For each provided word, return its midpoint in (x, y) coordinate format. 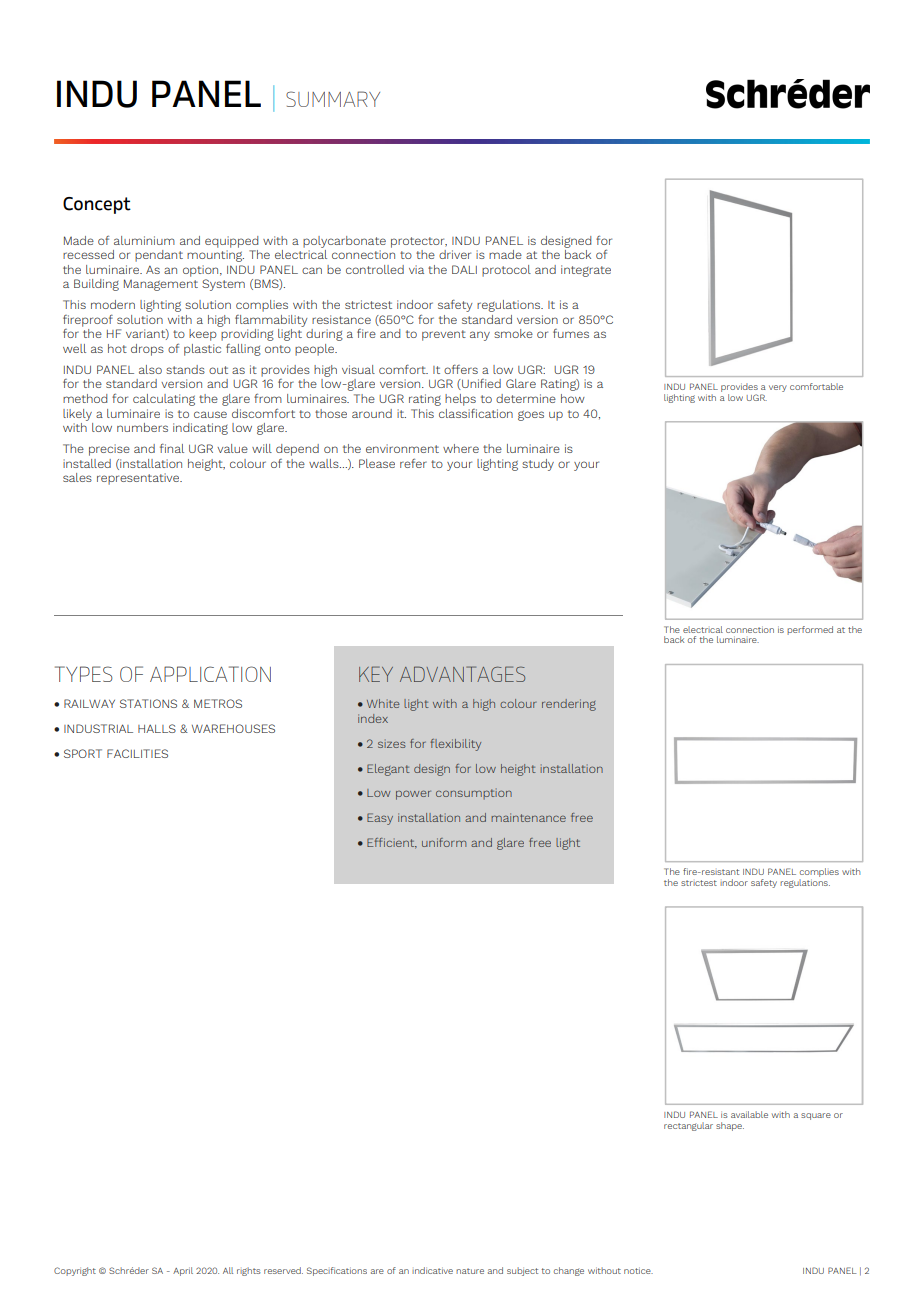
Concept (97, 205)
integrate (586, 271)
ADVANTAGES (462, 674)
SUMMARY (333, 99)
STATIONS (148, 703)
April (183, 1271)
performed (810, 630)
